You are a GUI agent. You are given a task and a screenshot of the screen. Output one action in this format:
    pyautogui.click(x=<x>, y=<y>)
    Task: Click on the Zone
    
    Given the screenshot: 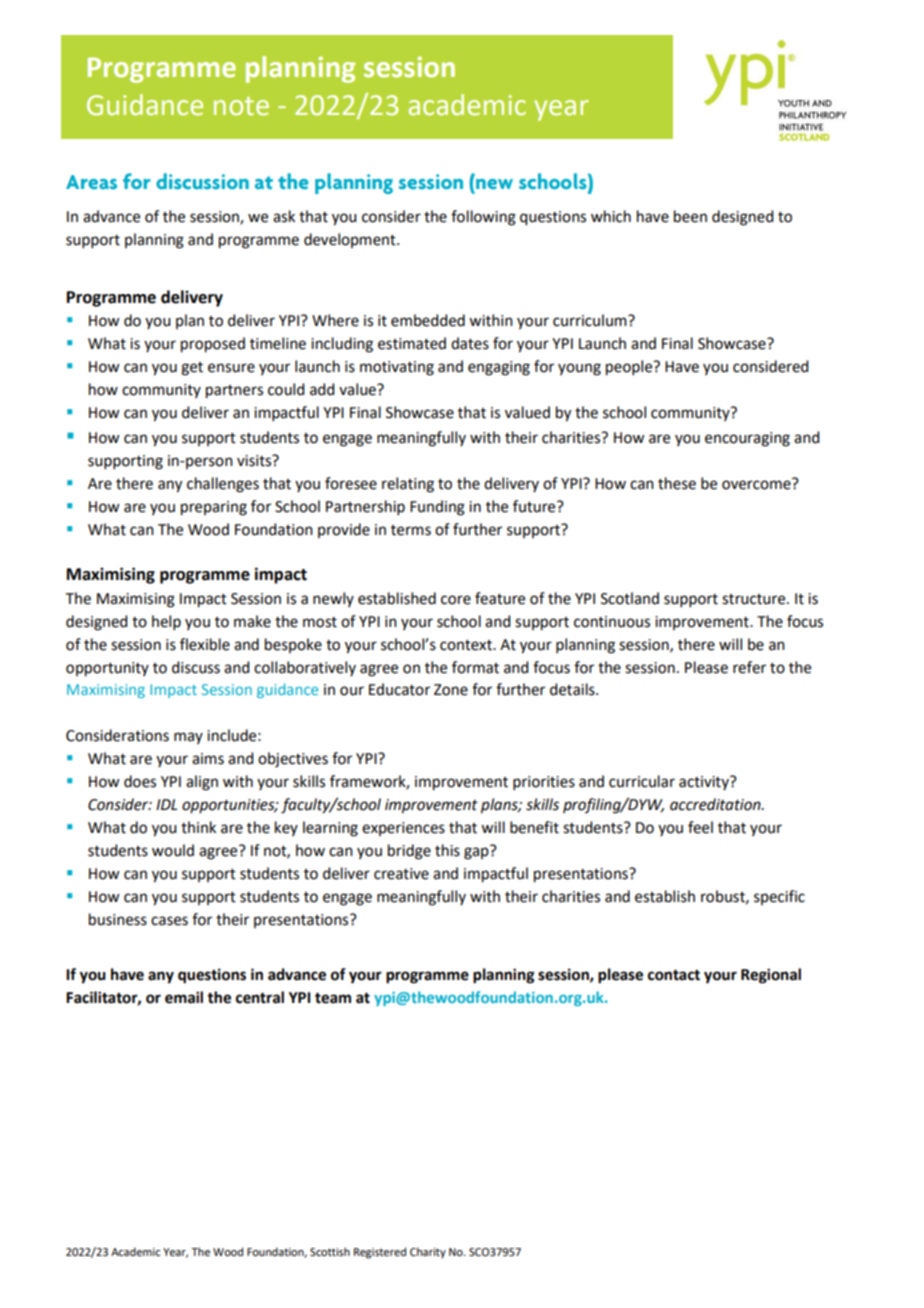 What is the action you would take?
    pyautogui.click(x=451, y=690)
